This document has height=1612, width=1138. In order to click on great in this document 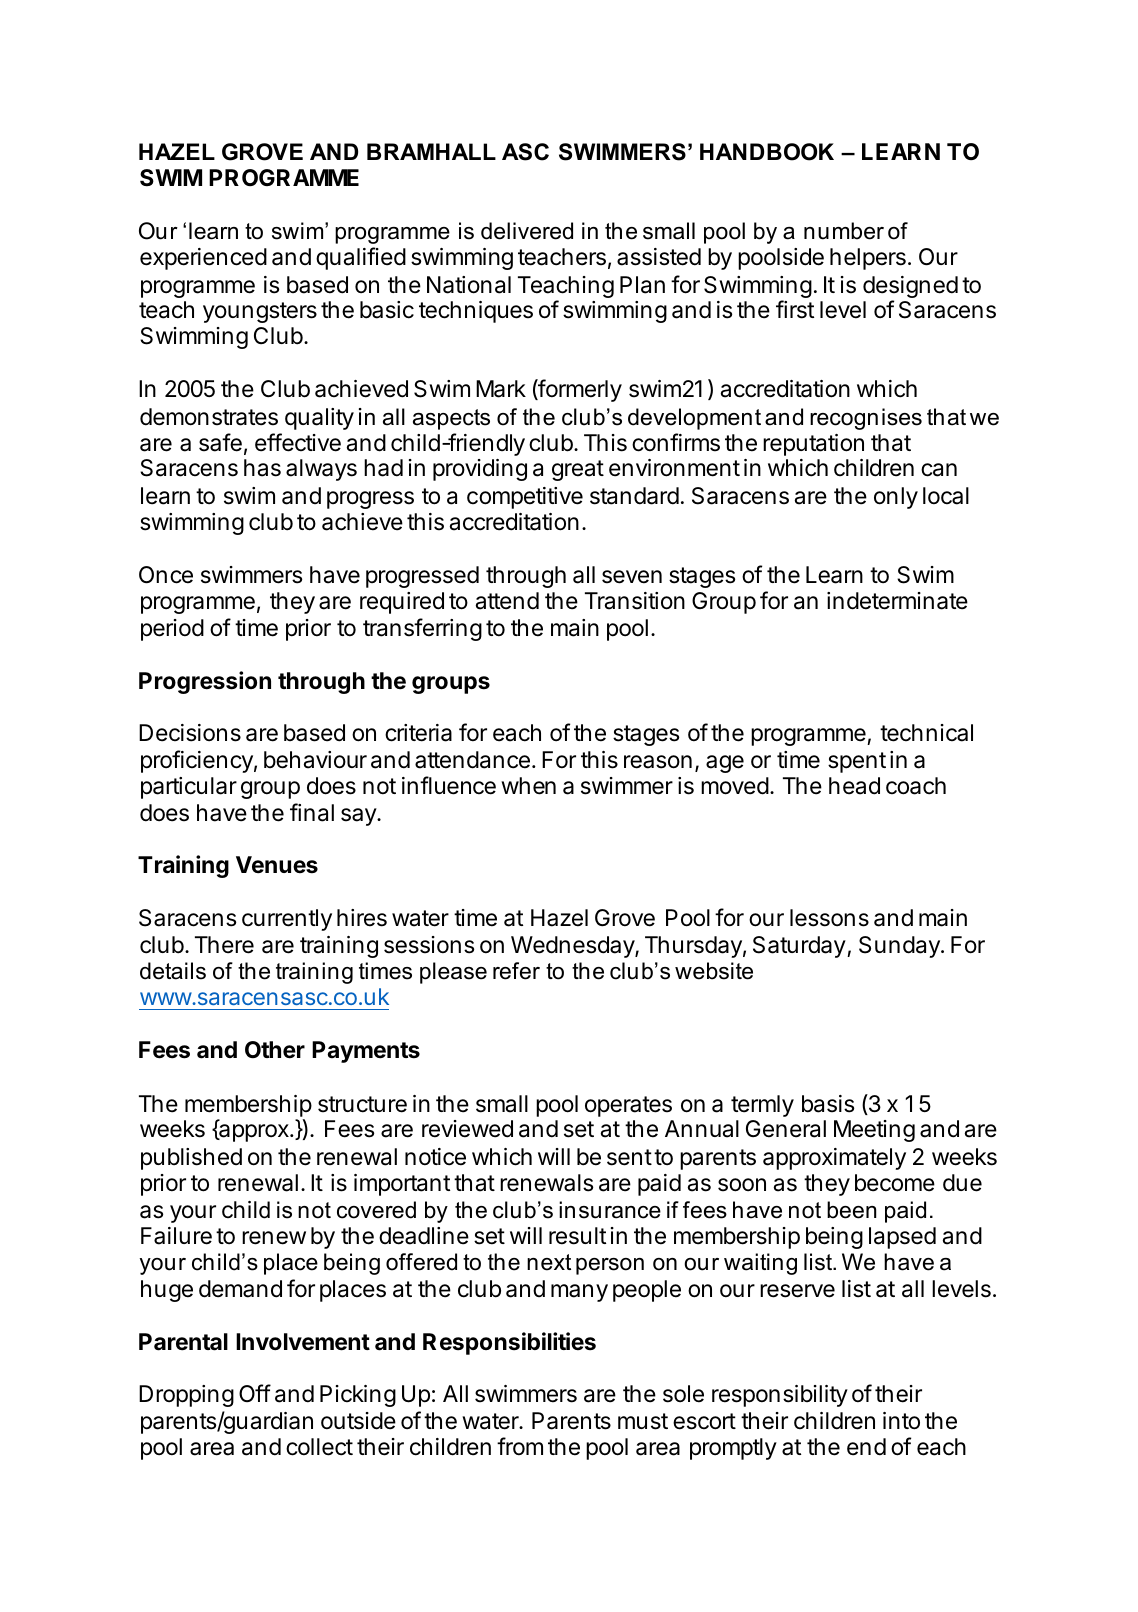, I will do `click(578, 470)`.
